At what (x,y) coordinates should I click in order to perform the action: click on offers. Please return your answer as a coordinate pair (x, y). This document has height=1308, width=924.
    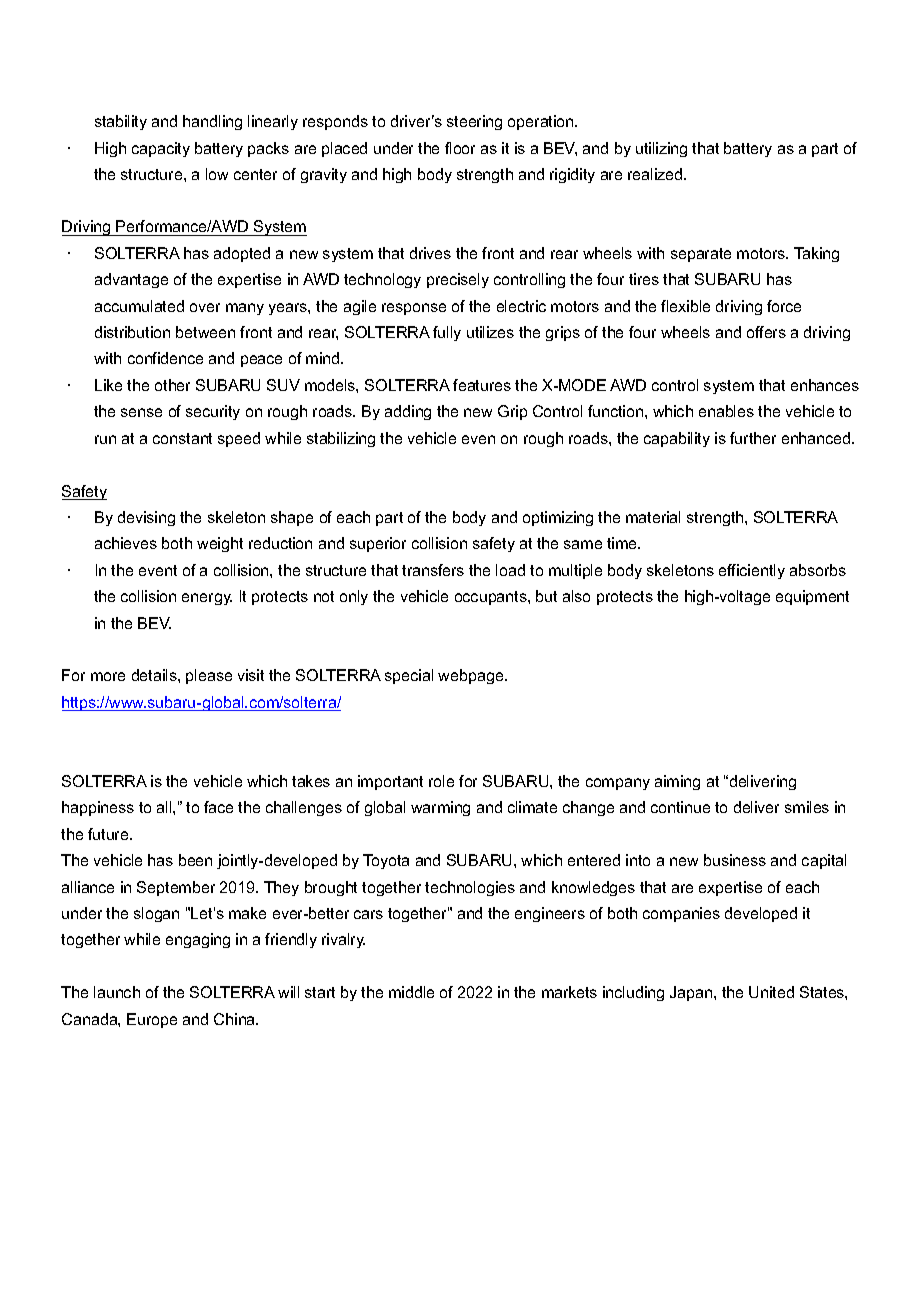
    Looking at the image, I should click on (766, 332).
